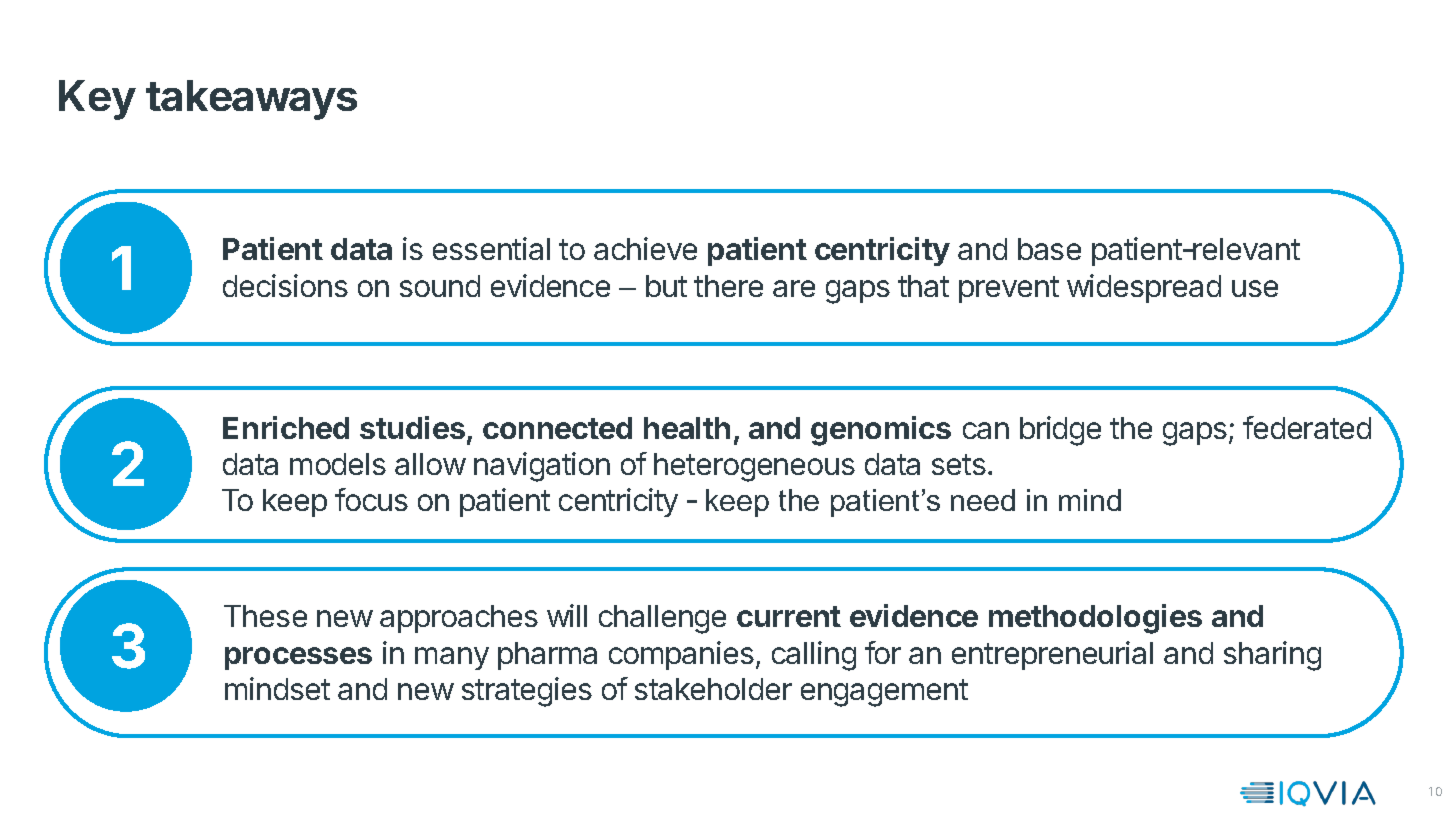 The height and width of the screenshot is (819, 1456). Describe the element at coordinates (285, 285) in the screenshot. I see `decisions` at that location.
